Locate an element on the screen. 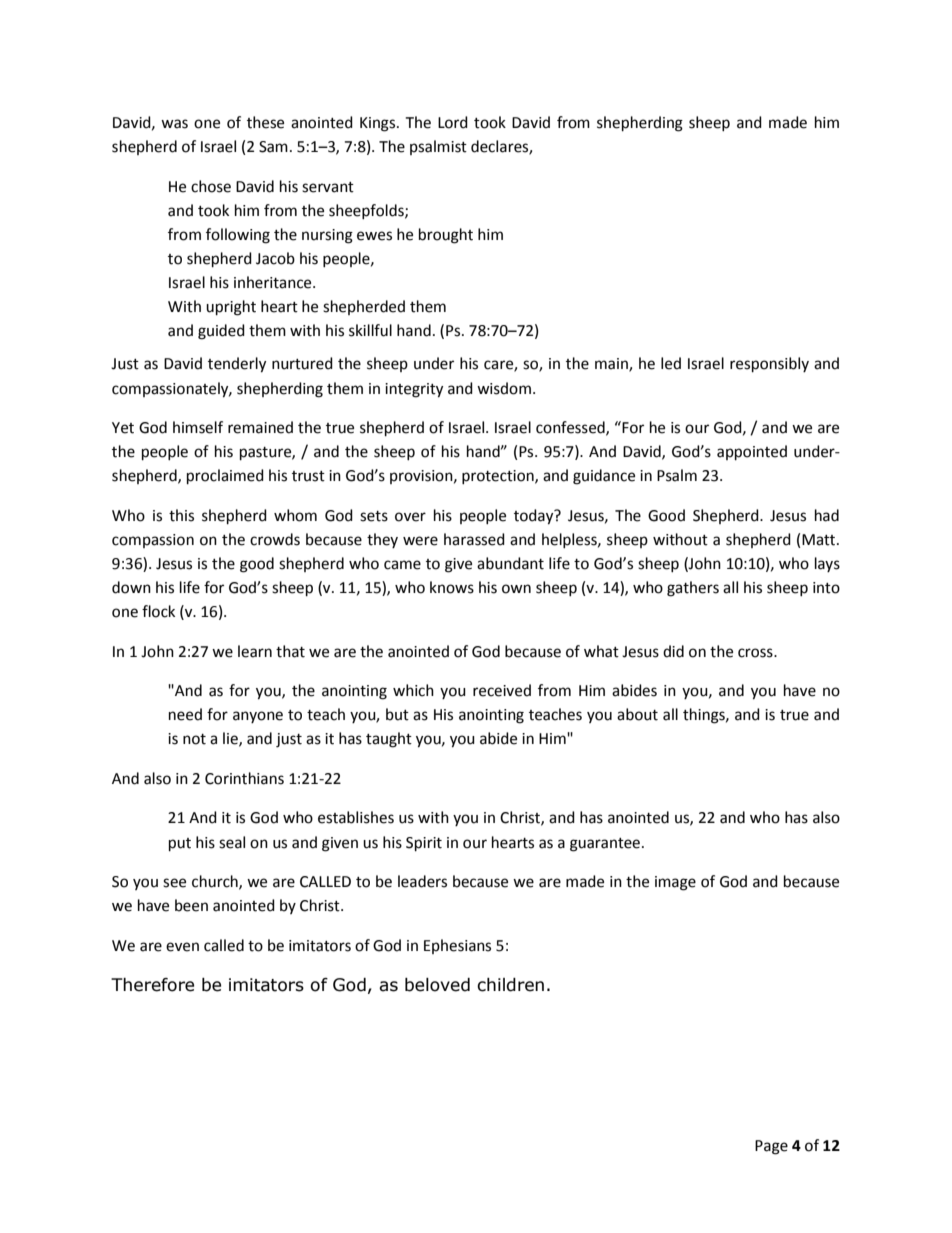 The image size is (952, 1233). today is located at coordinates (535, 517).
